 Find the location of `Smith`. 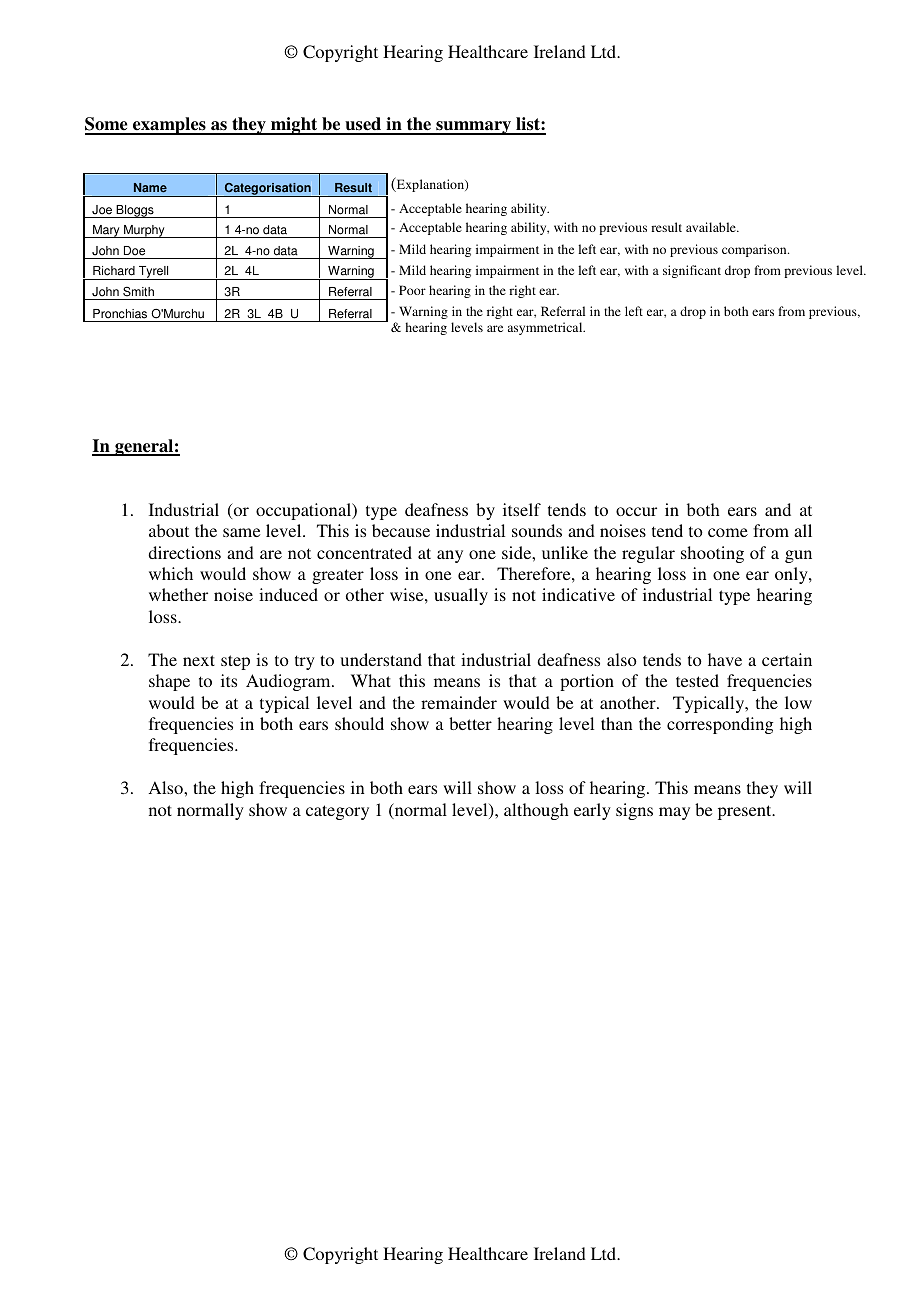

Smith is located at coordinates (138, 291).
